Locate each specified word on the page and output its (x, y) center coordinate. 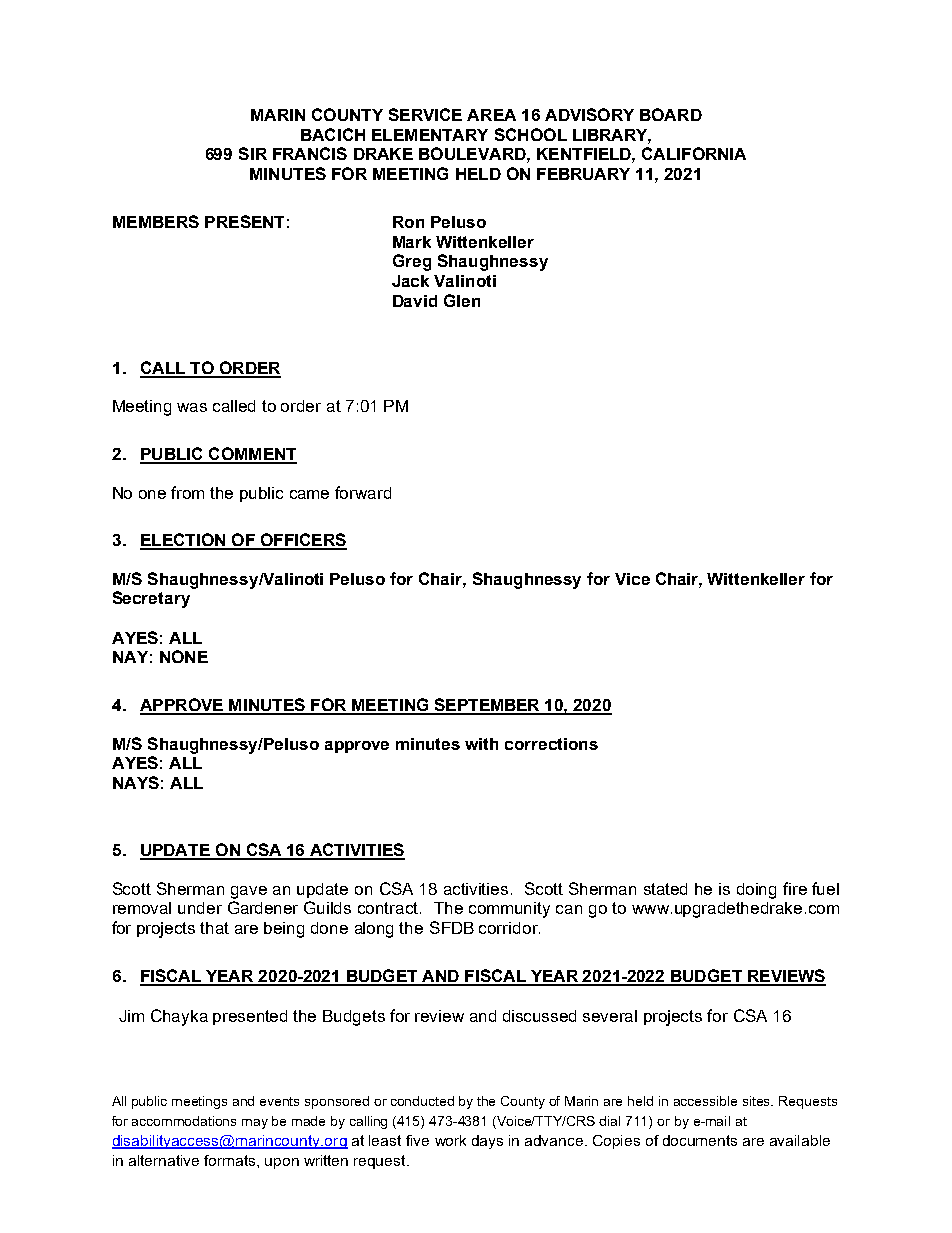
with (481, 744)
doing (756, 891)
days (487, 1142)
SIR (253, 153)
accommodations (184, 1121)
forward (363, 492)
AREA (491, 115)
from (187, 492)
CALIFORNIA (694, 153)
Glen (462, 300)
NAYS (136, 782)
